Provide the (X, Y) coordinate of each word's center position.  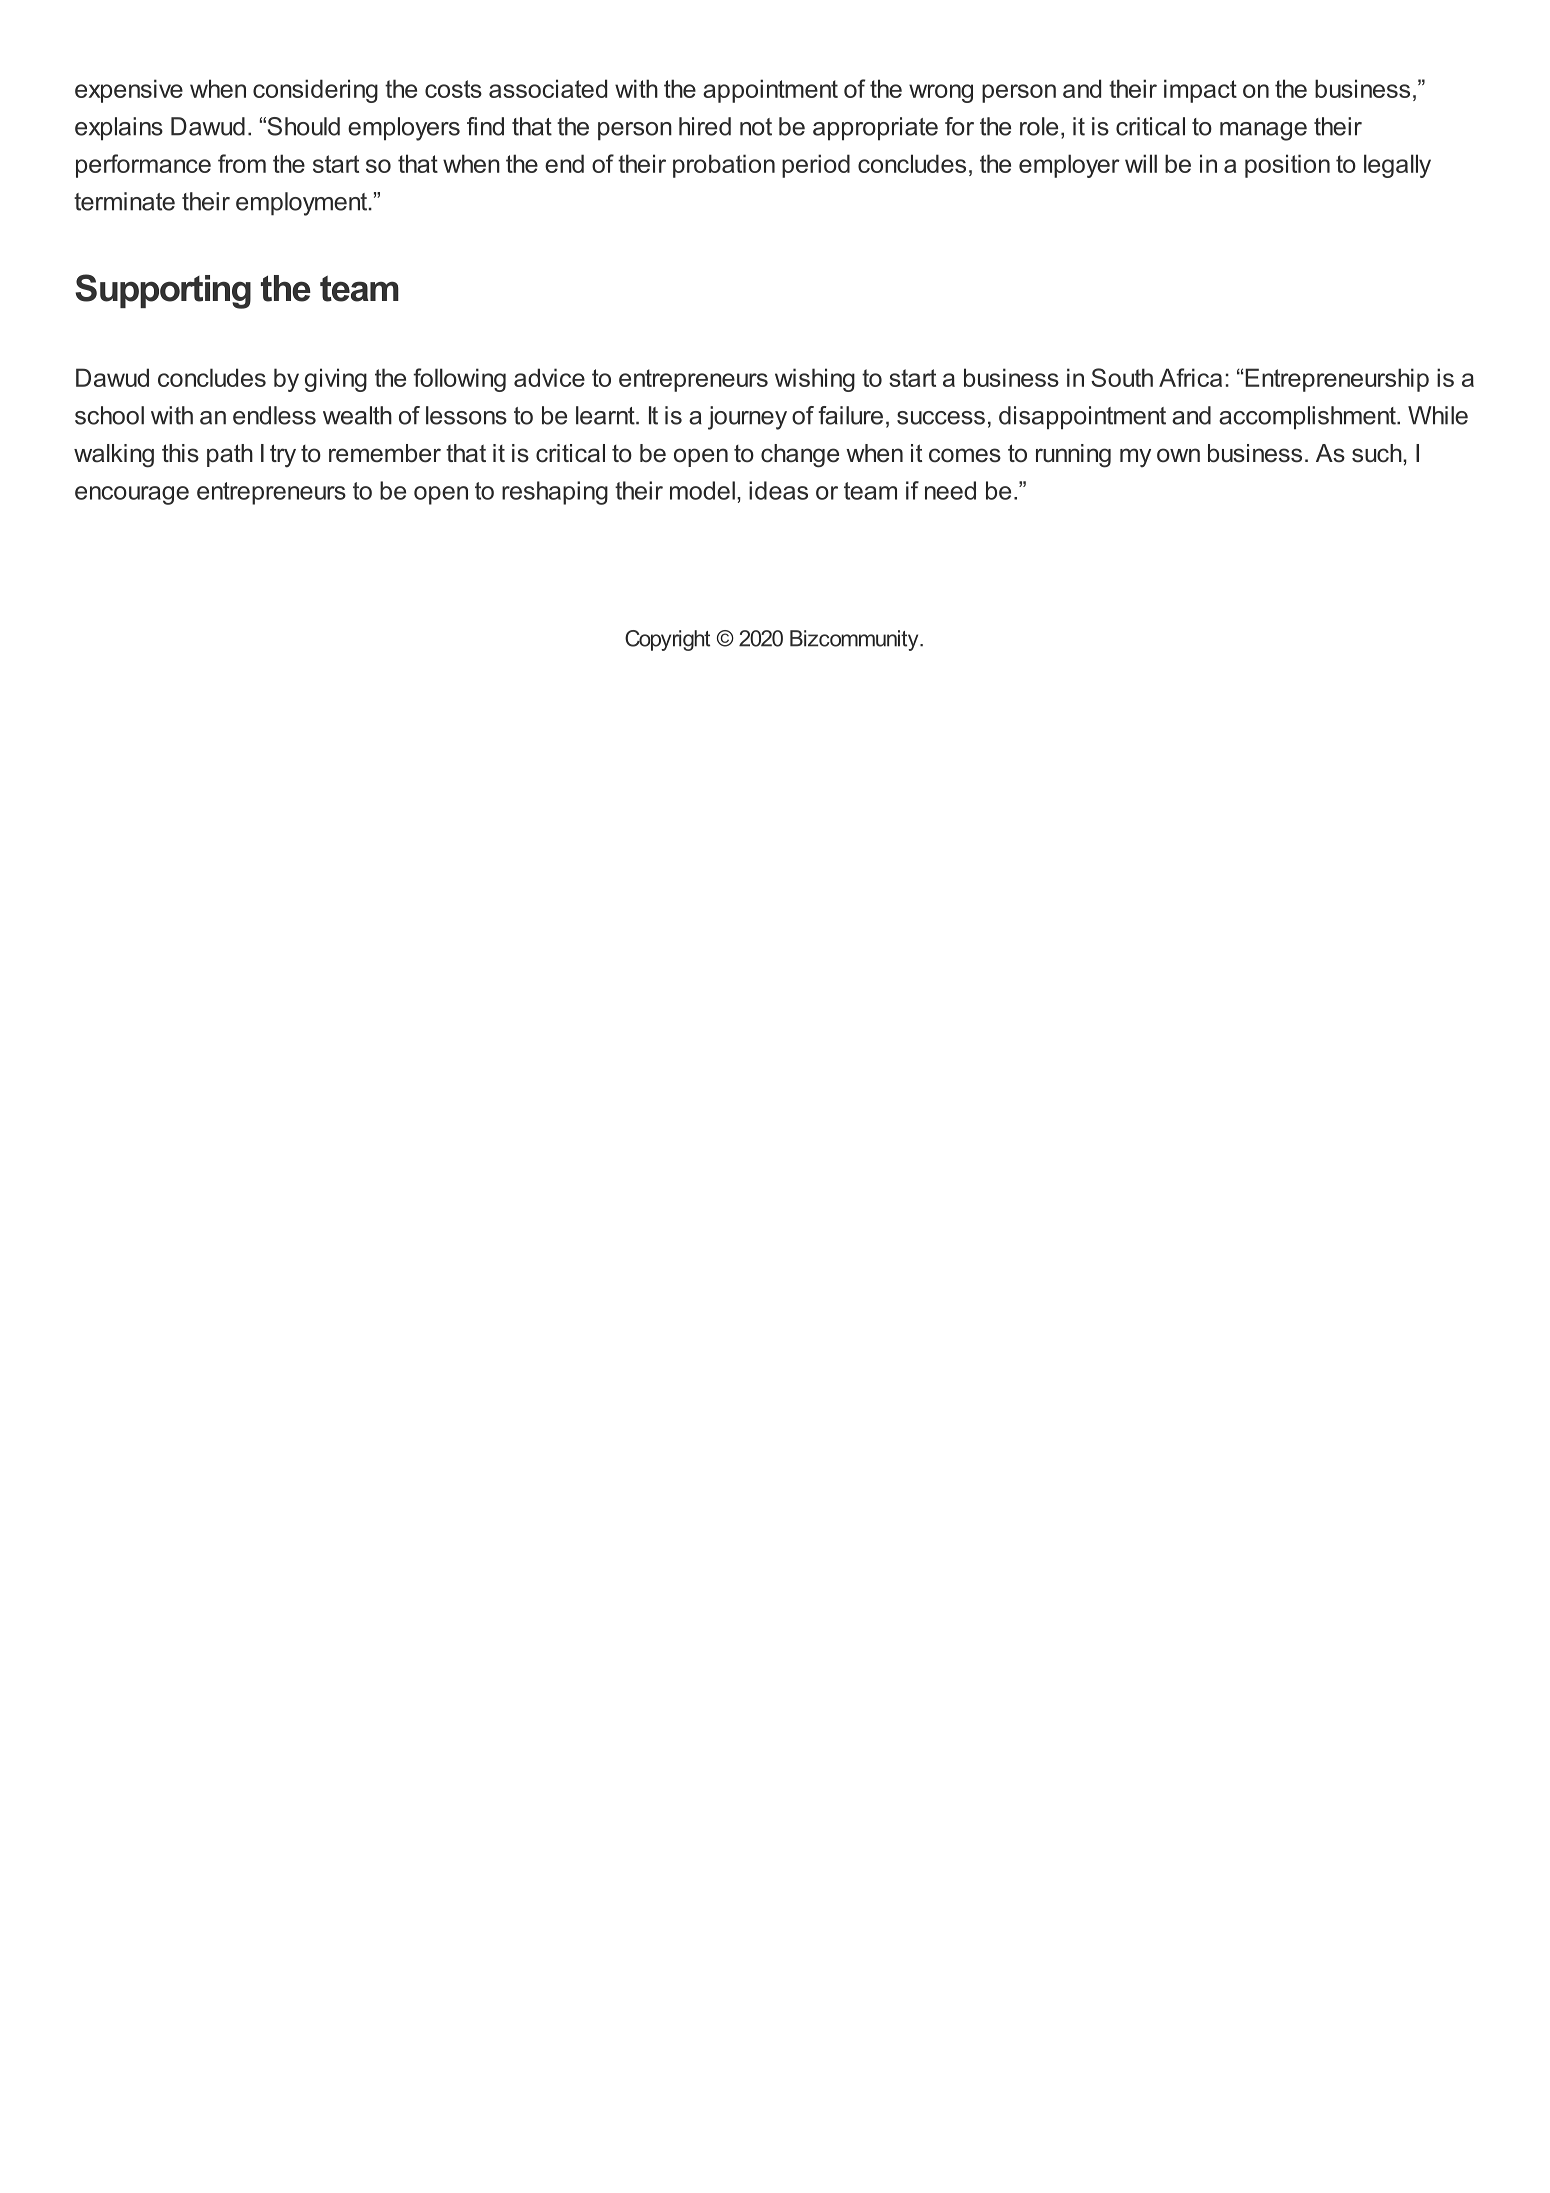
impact (1200, 91)
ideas (778, 490)
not (756, 127)
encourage (132, 495)
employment (303, 204)
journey (747, 418)
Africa (1190, 377)
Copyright (667, 640)
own (1178, 455)
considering (315, 91)
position (1287, 166)
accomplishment (1308, 418)
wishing (815, 380)
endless (274, 415)
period (816, 166)
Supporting (163, 291)
